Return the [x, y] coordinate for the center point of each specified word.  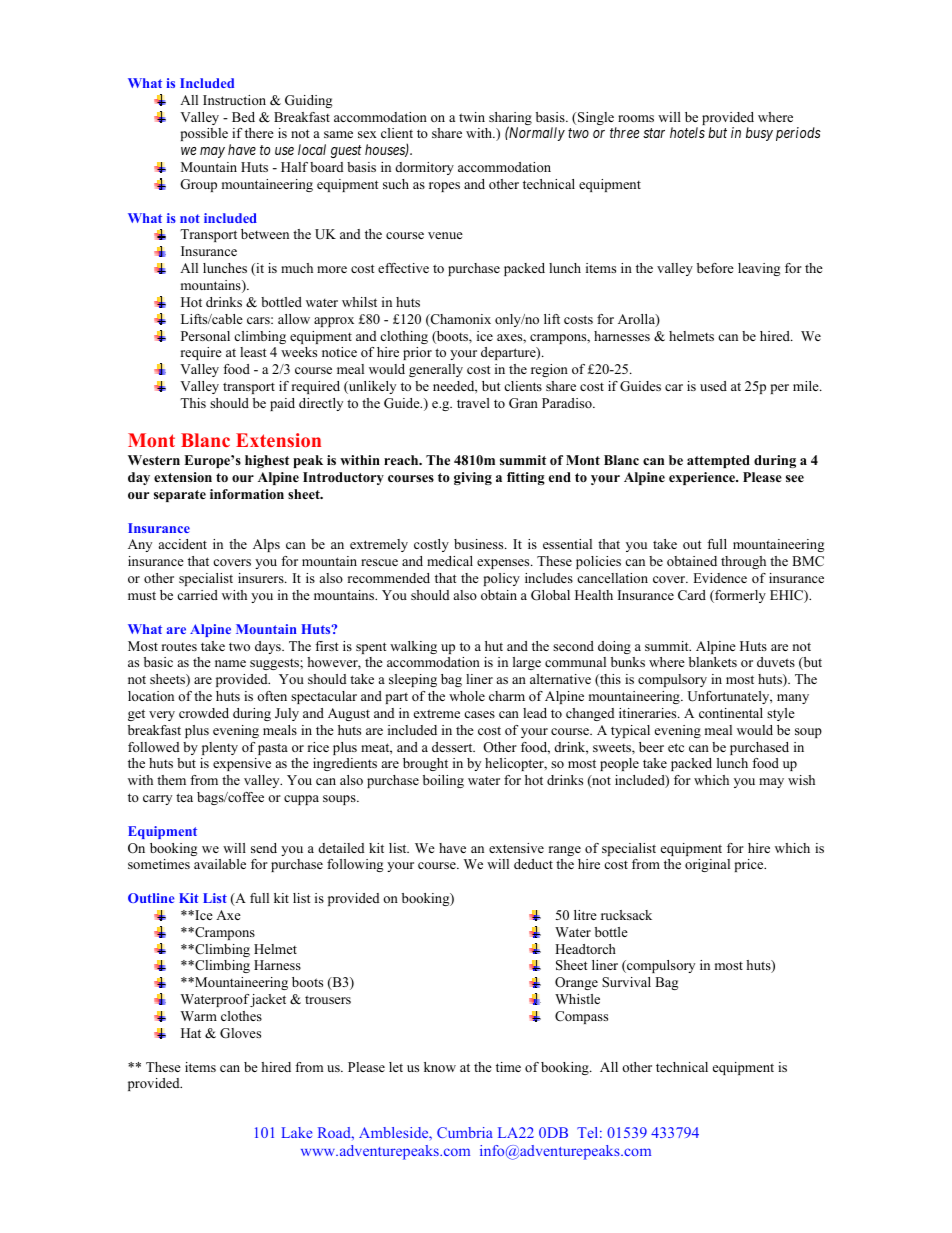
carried [197, 595]
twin [472, 117]
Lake [296, 1132]
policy [502, 579]
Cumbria [465, 1132]
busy [759, 134]
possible [204, 134]
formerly [739, 596]
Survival [626, 982]
